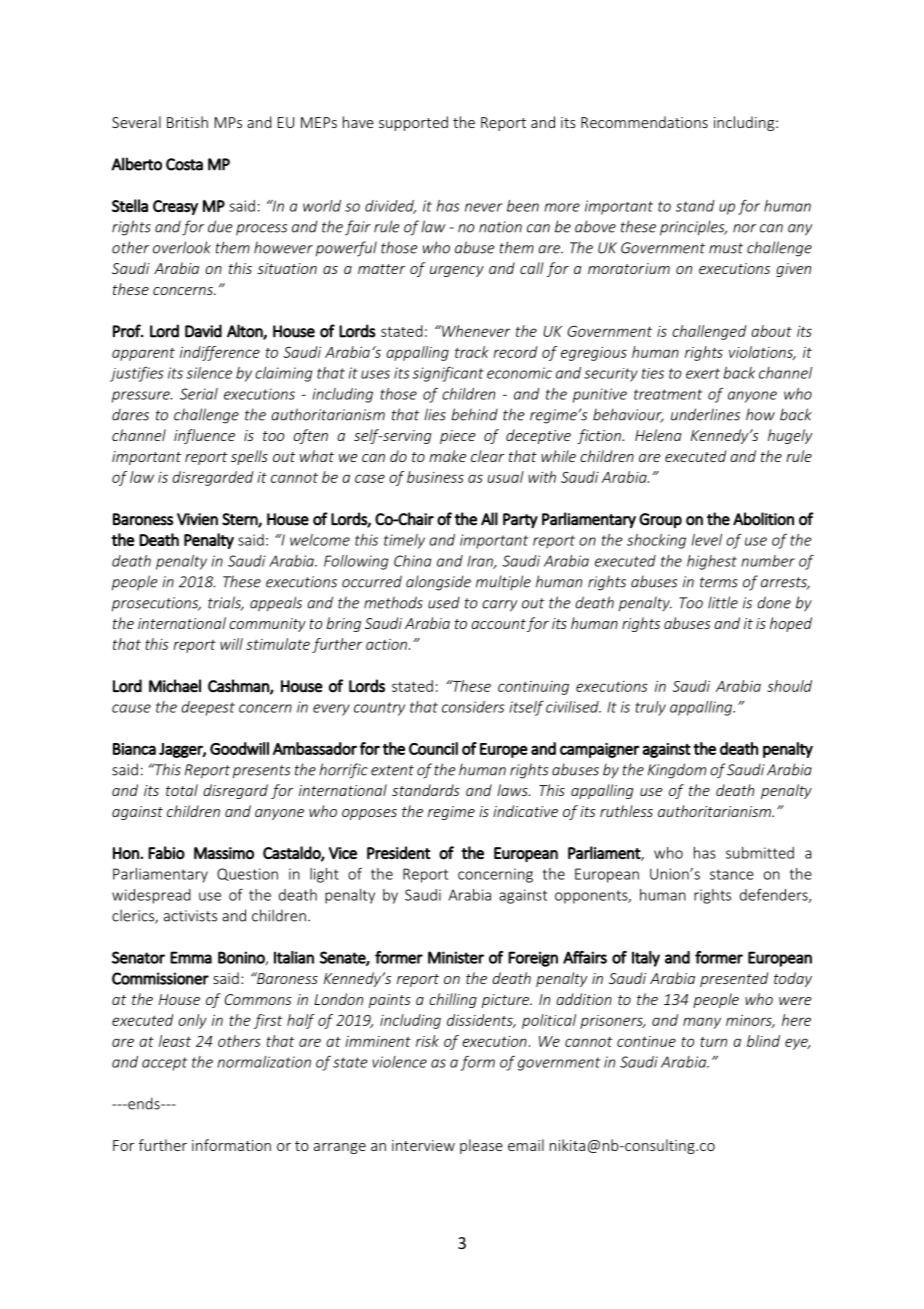  I want to click on Serial, so click(199, 394).
